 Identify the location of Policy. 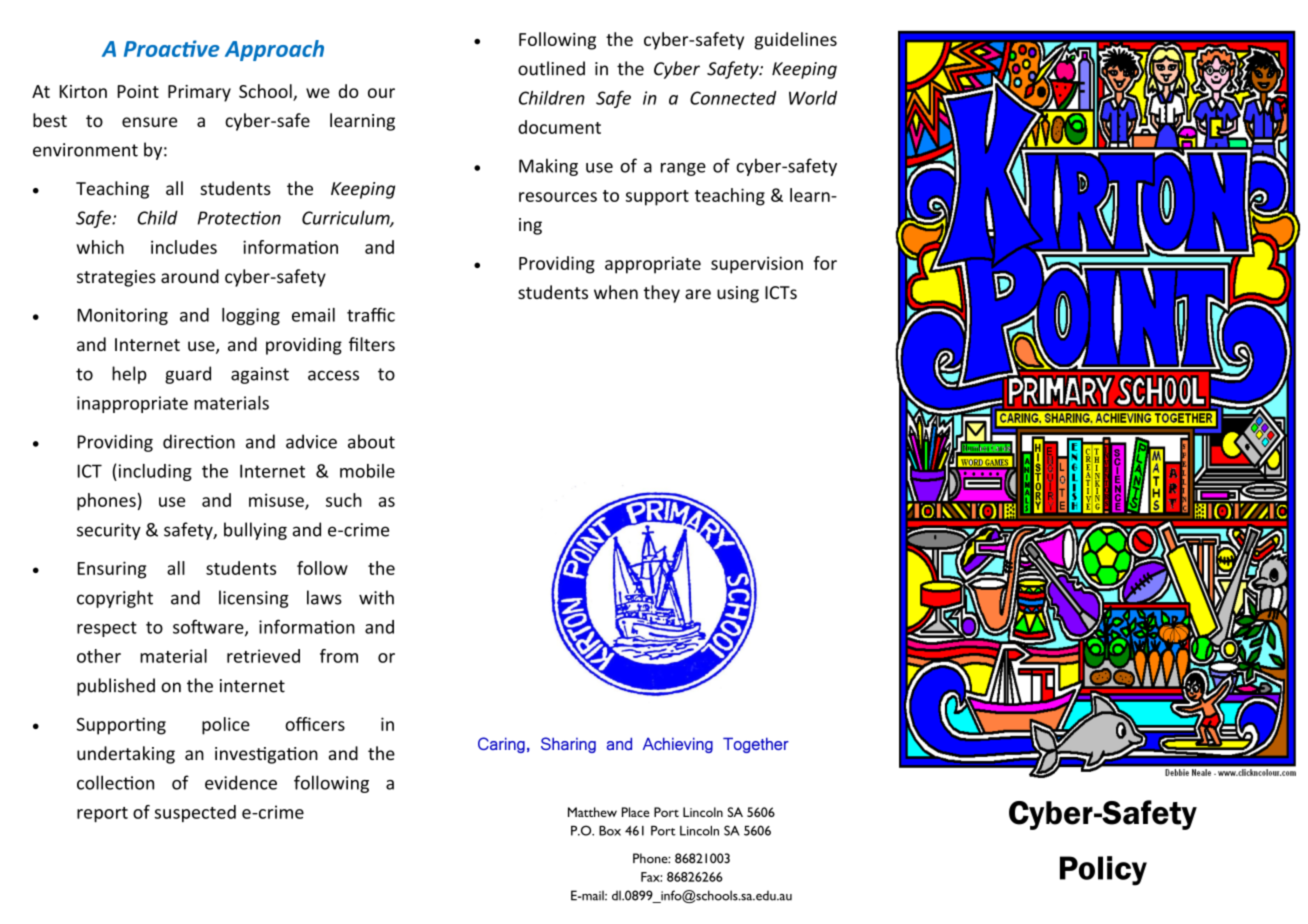
(1103, 871).
